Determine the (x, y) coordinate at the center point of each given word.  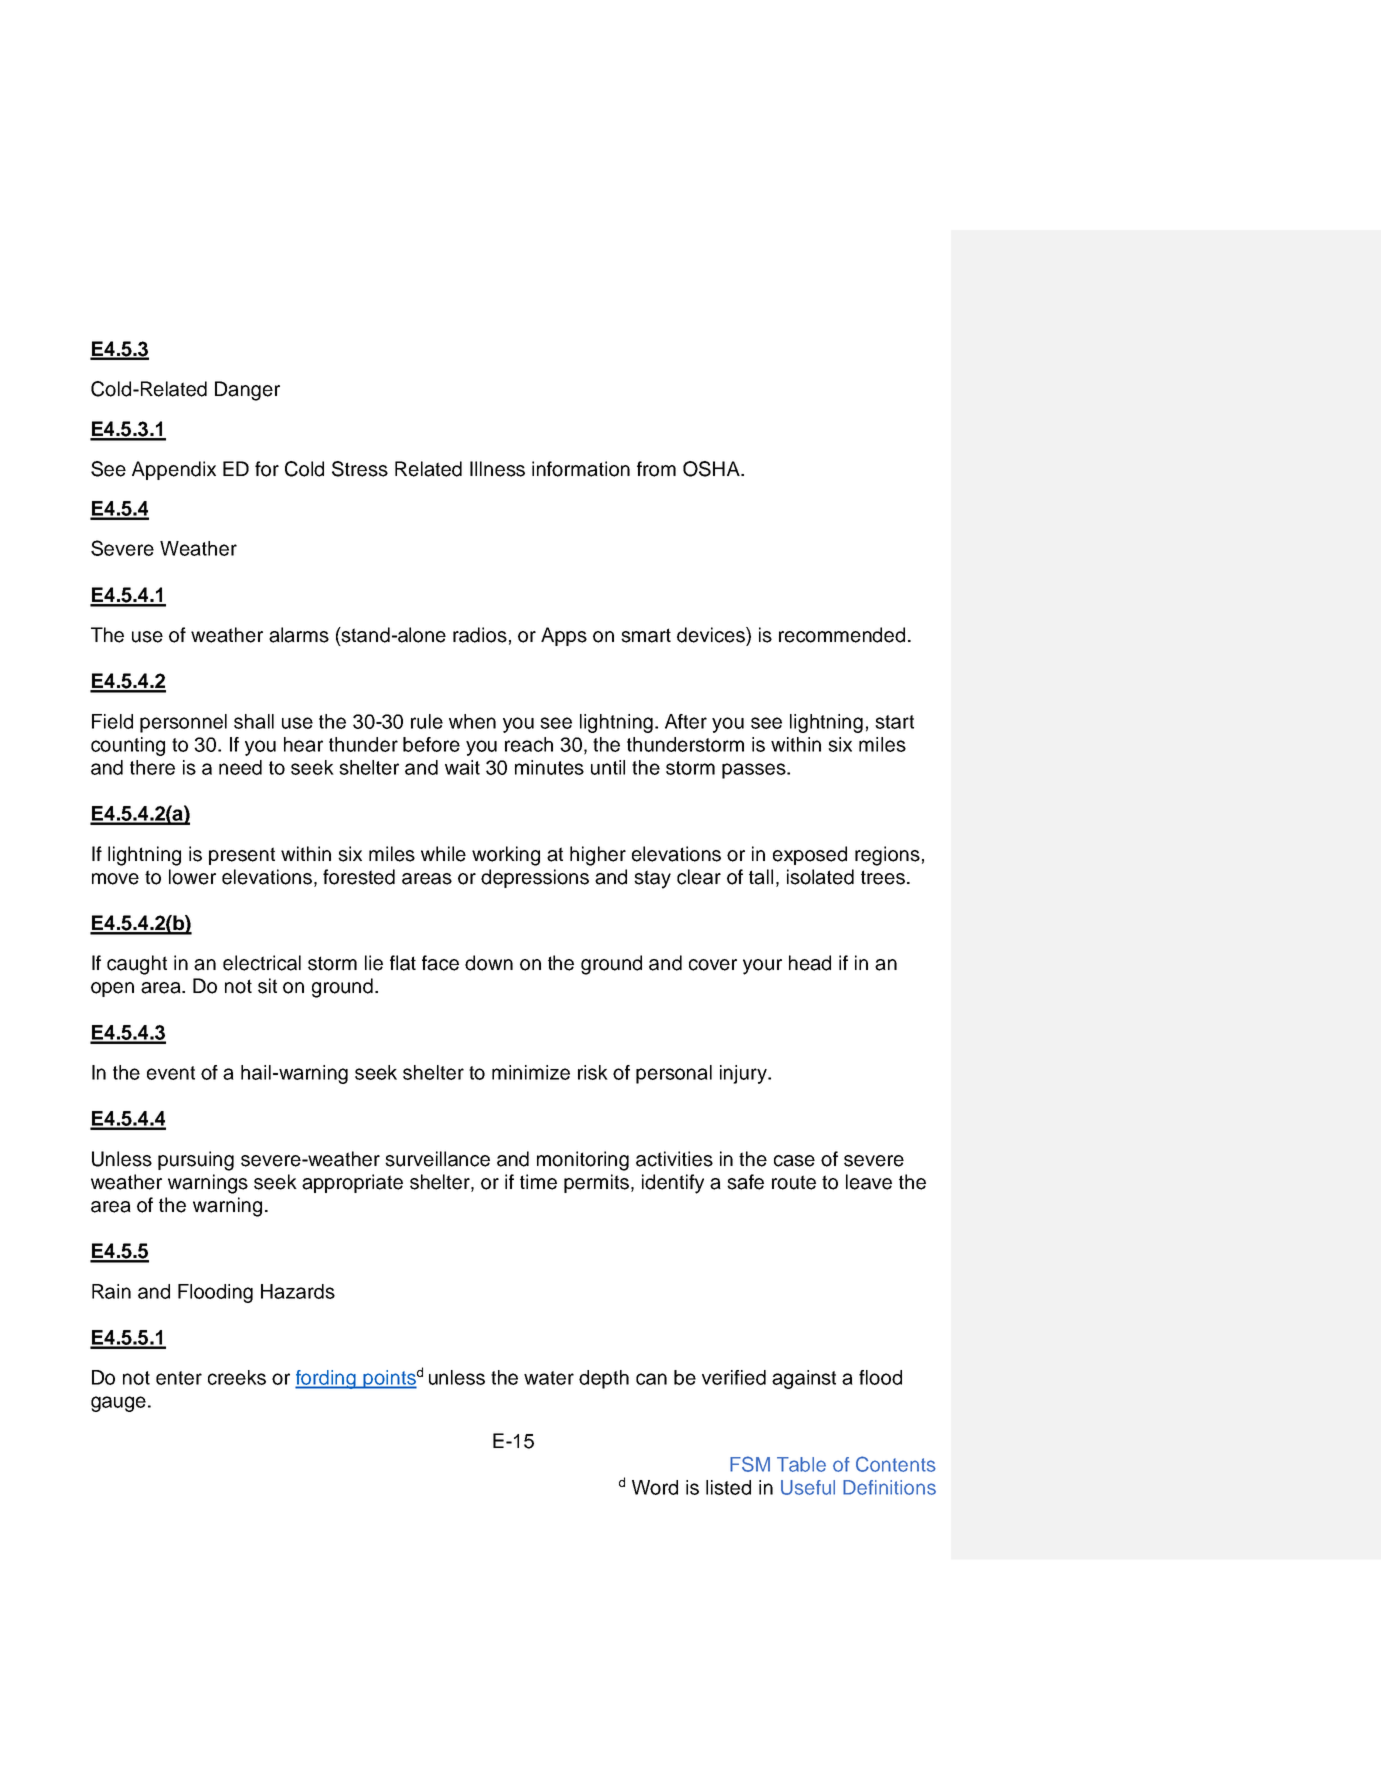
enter (179, 1378)
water (549, 1378)
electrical (262, 963)
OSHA (712, 469)
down (489, 963)
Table (801, 1464)
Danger (247, 391)
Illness (497, 469)
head (810, 963)
